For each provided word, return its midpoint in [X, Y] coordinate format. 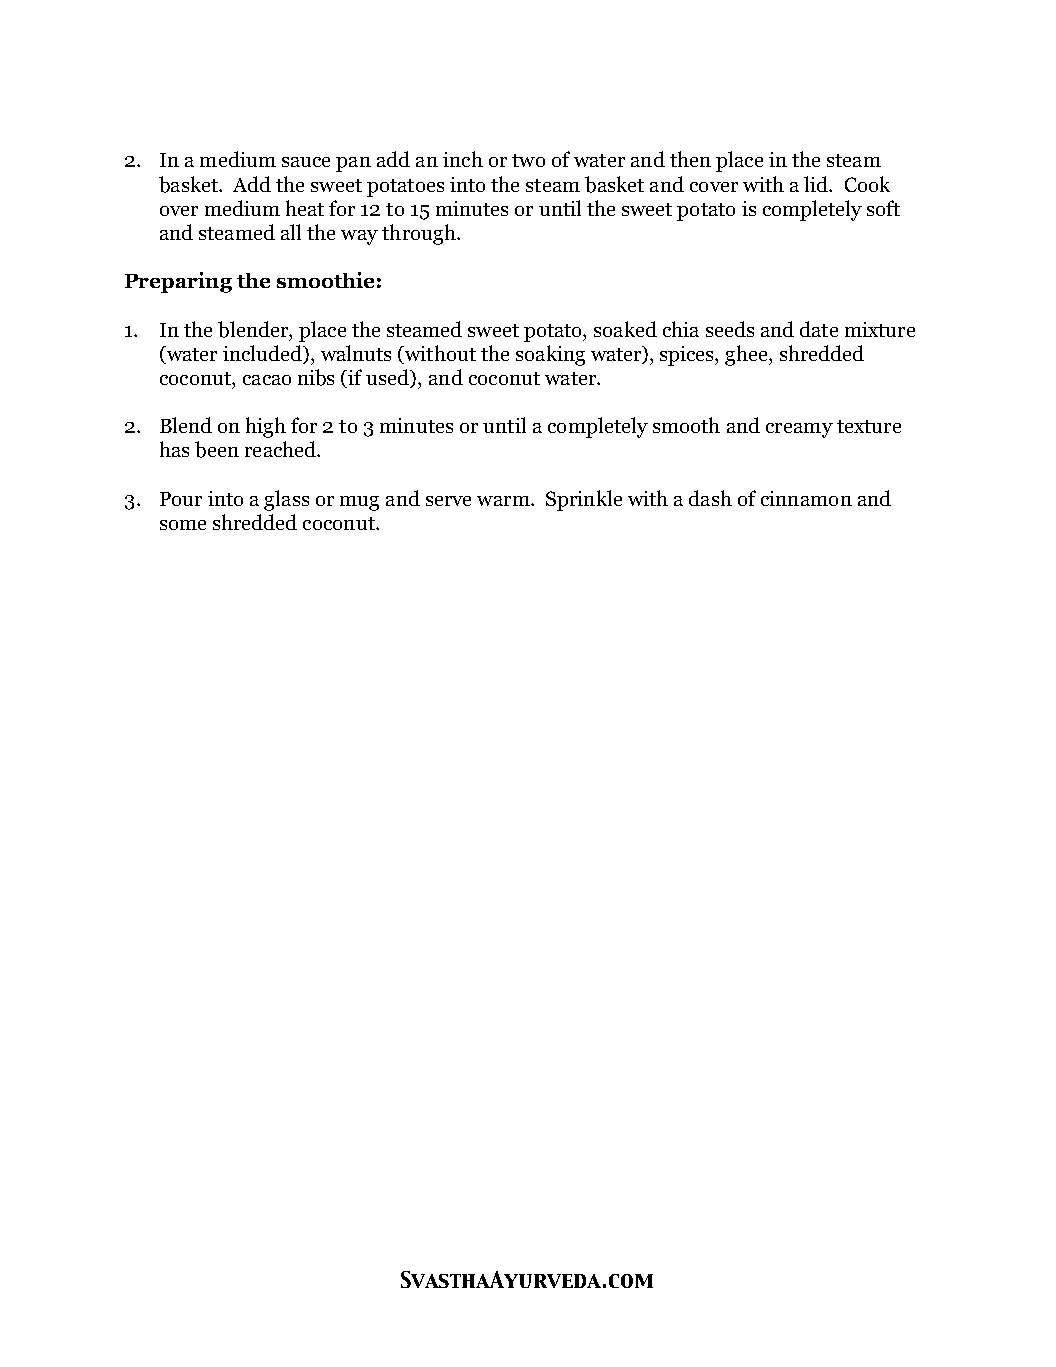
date [819, 329]
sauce [306, 162]
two [528, 160]
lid [817, 184]
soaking [550, 355]
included [263, 353]
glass [286, 500]
